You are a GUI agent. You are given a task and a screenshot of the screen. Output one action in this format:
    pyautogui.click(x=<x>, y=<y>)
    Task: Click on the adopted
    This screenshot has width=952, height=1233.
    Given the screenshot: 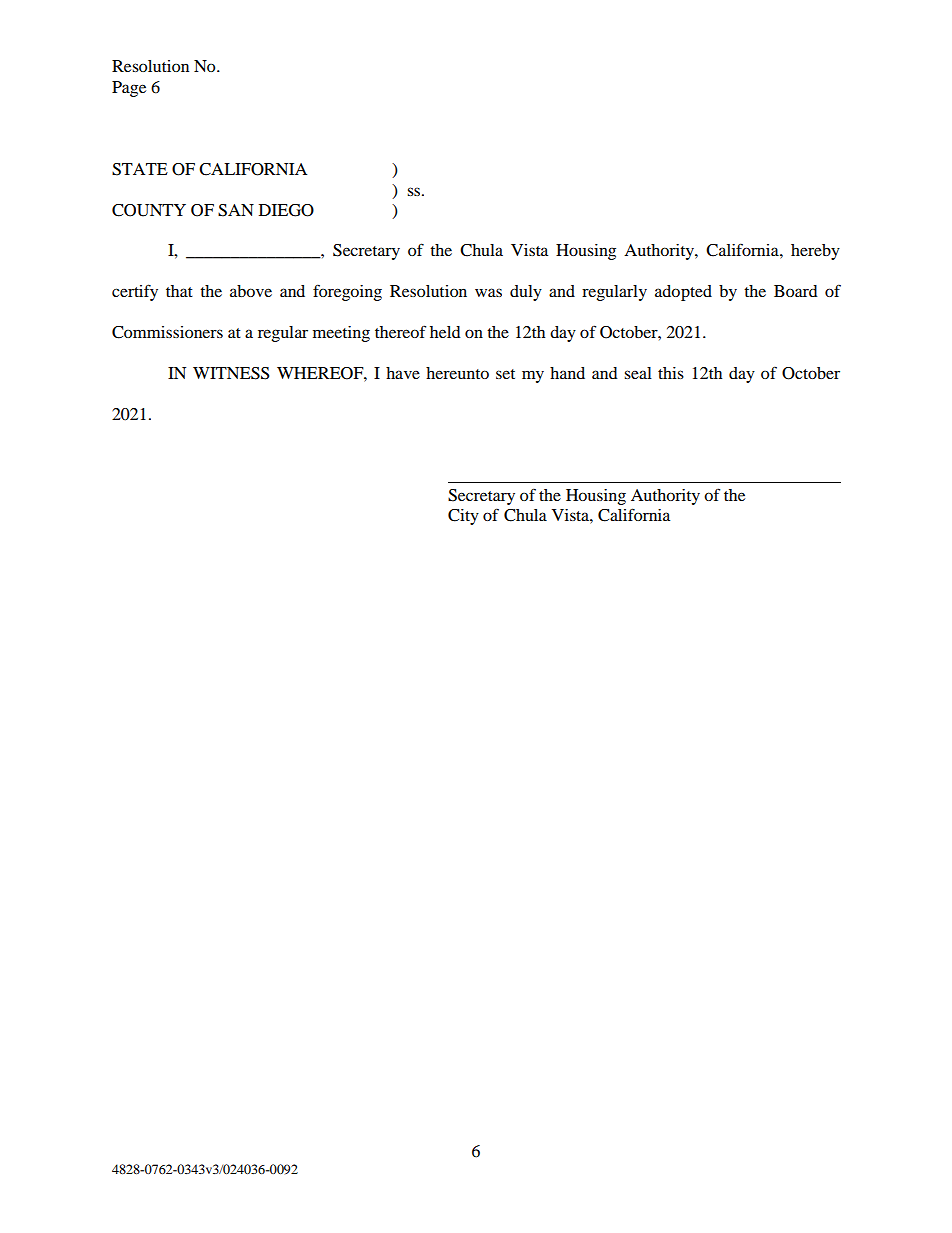 What is the action you would take?
    pyautogui.click(x=683, y=293)
